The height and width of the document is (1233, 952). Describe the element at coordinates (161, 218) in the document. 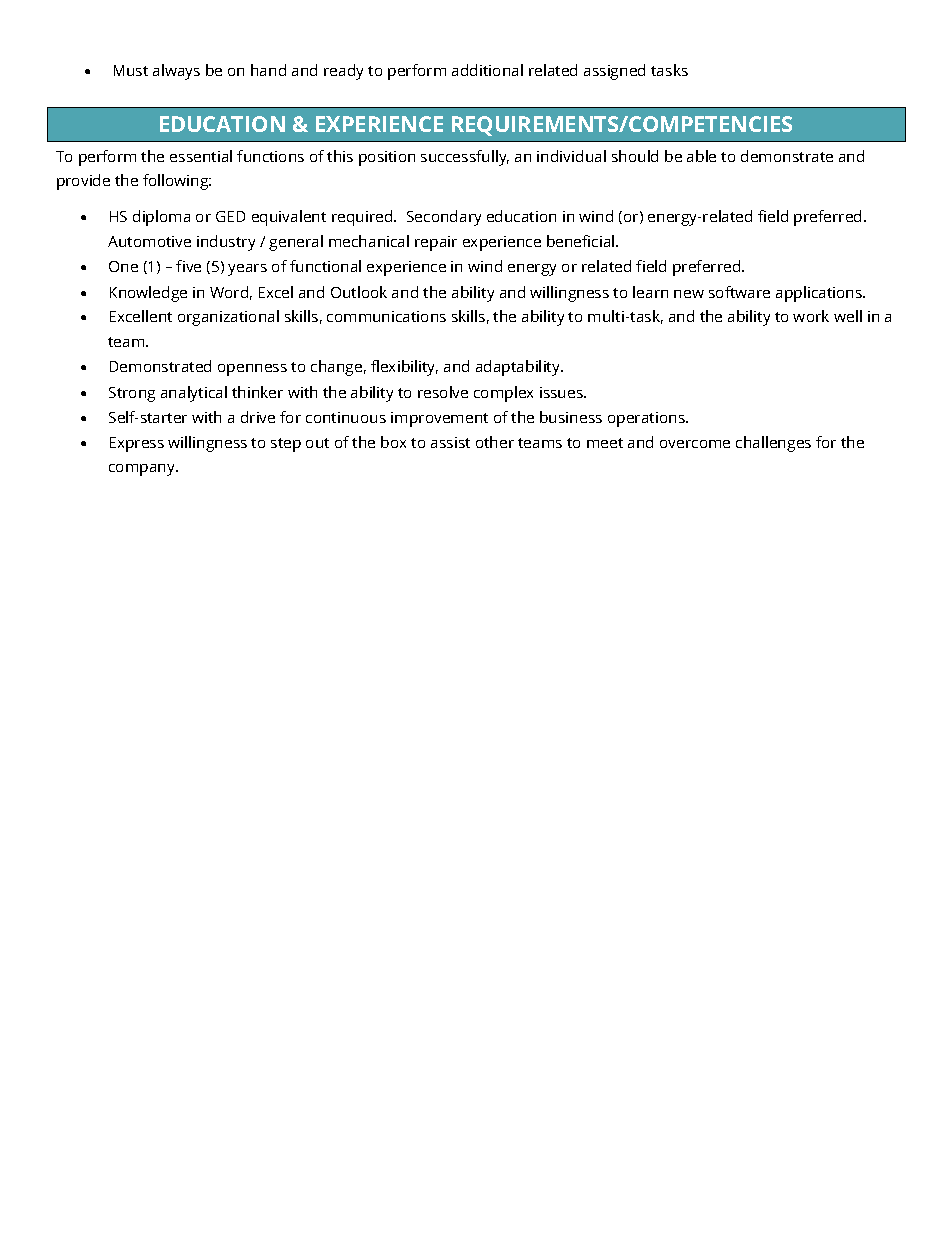

I see `diploma` at that location.
